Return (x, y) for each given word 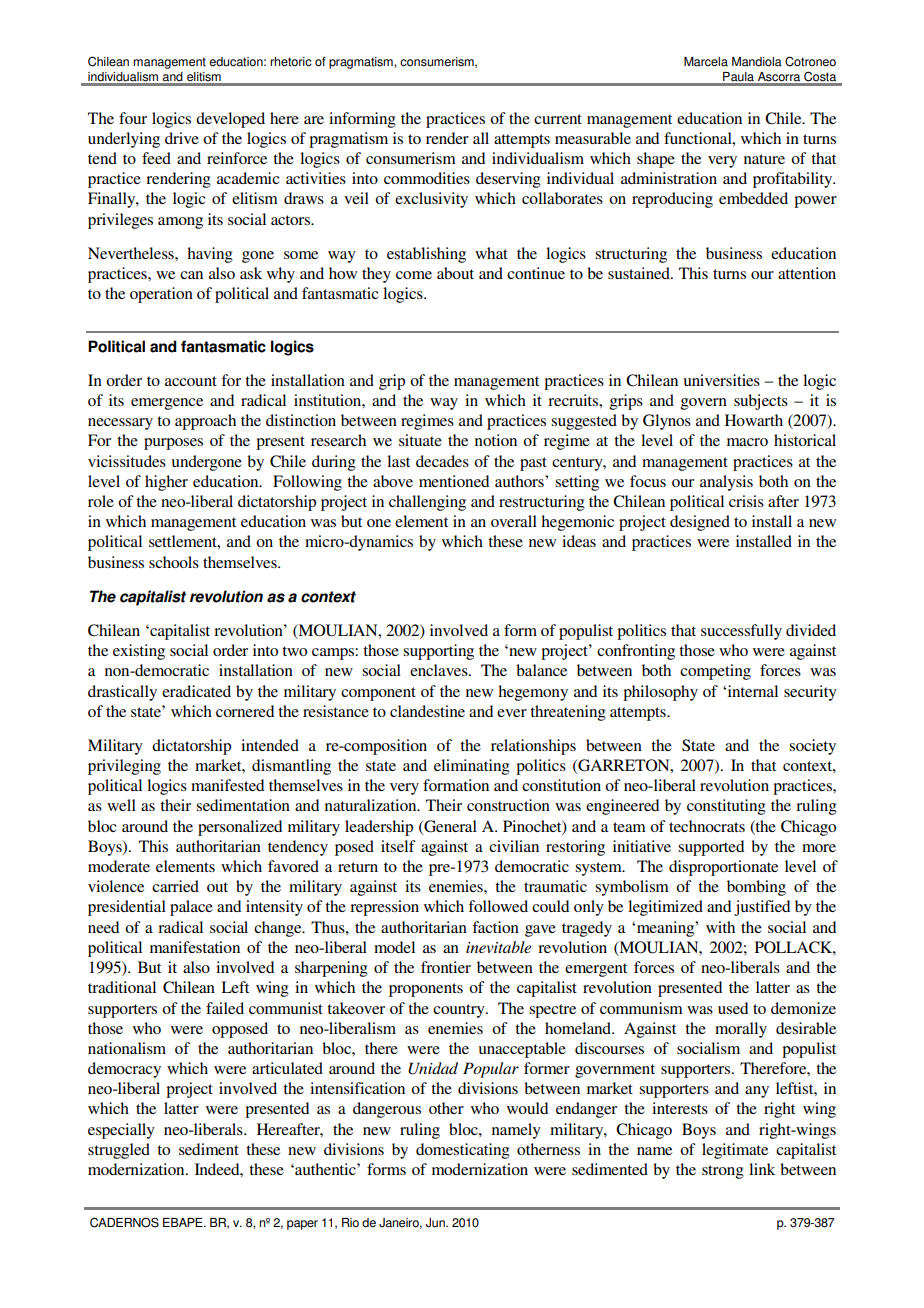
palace (191, 908)
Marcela (706, 62)
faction (495, 927)
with (720, 927)
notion (496, 440)
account (191, 381)
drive (182, 138)
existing (139, 652)
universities (722, 380)
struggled (119, 1151)
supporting (438, 652)
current (558, 119)
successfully (741, 632)
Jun (436, 1223)
